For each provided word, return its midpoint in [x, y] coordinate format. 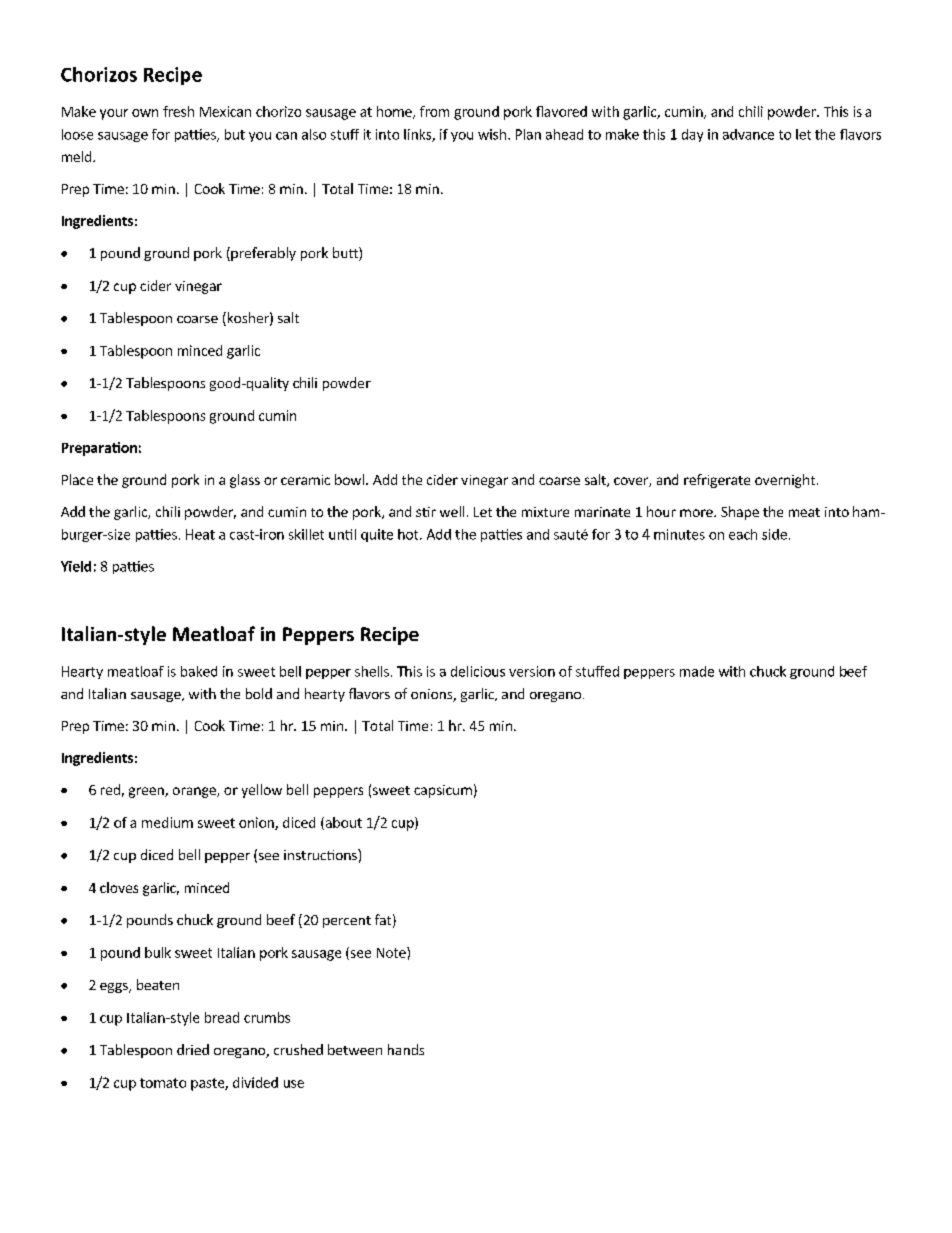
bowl [349, 479]
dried [193, 1049]
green [147, 792]
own [145, 113]
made [697, 671]
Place [77, 479]
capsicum [443, 791]
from [434, 111]
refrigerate [717, 481]
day [692, 135]
